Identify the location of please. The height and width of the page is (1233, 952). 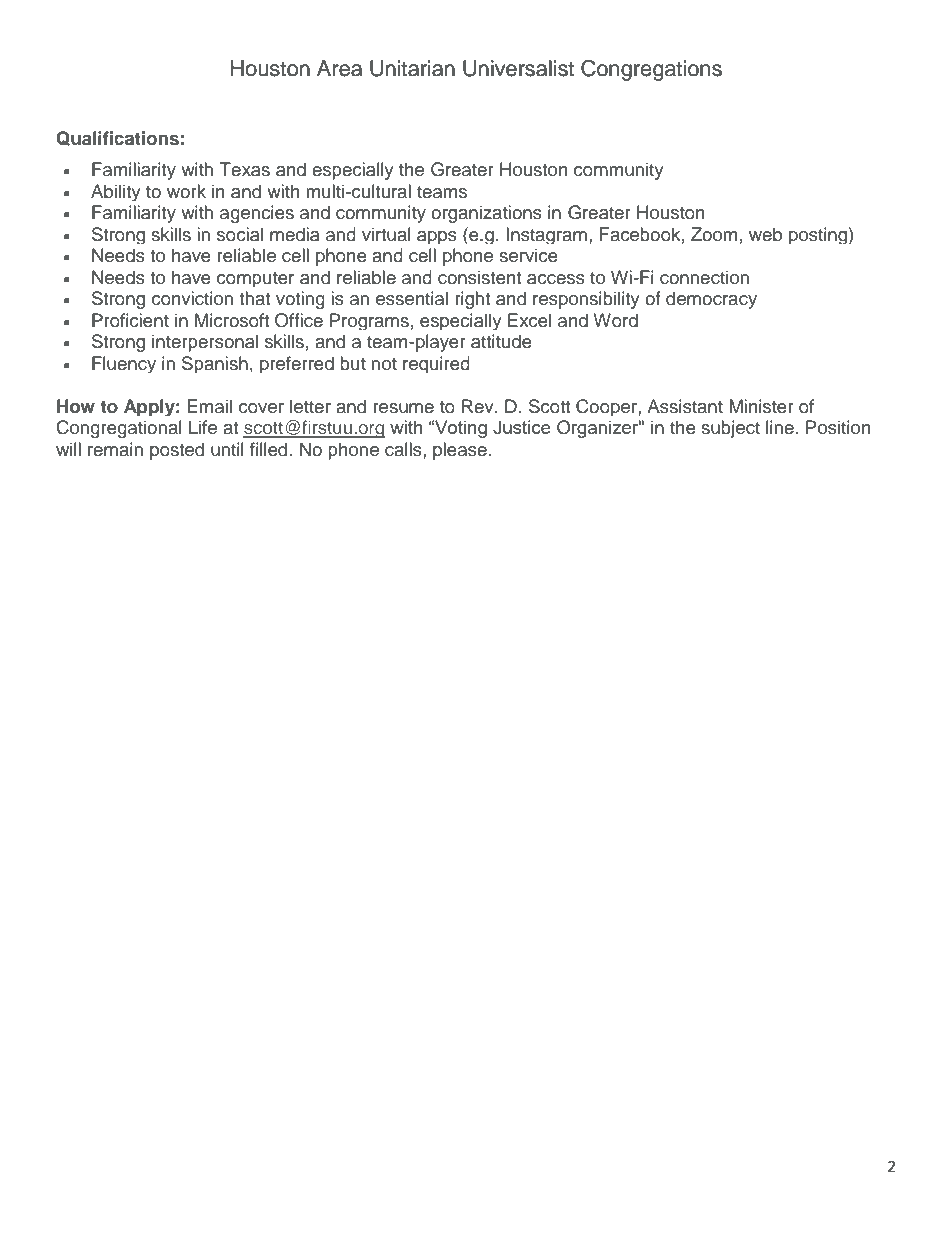
(460, 451).
